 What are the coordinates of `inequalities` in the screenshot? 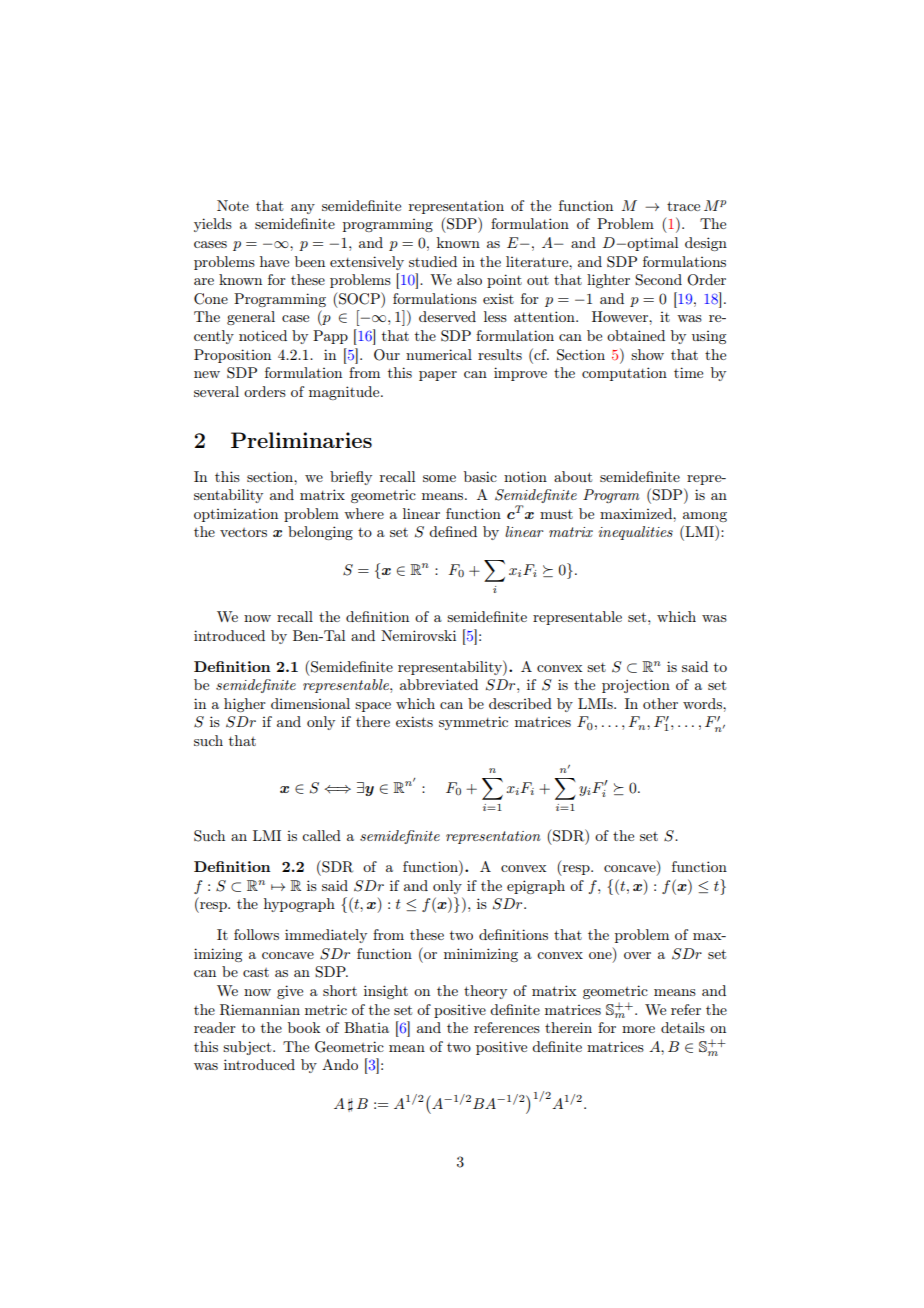 It's located at (635, 533).
